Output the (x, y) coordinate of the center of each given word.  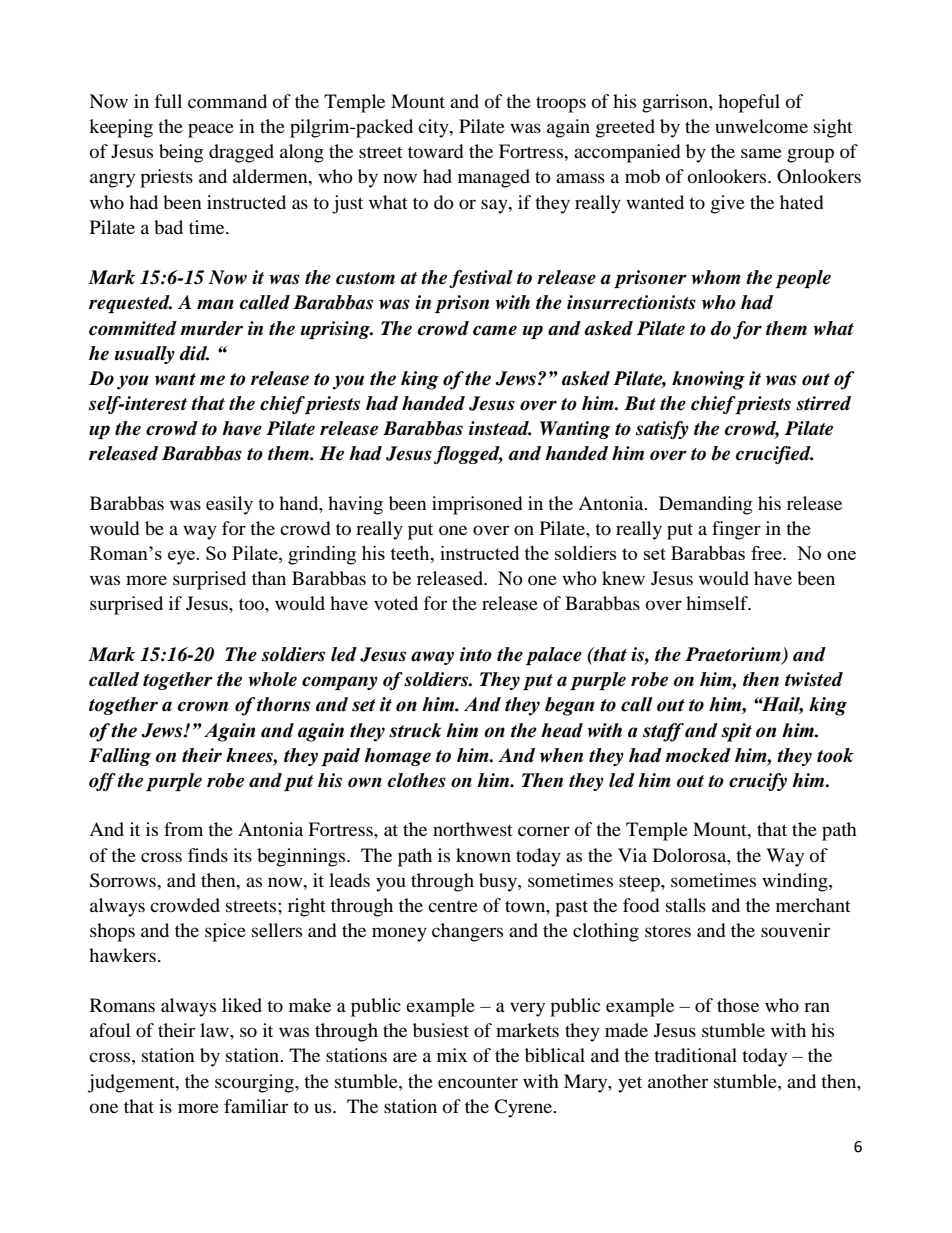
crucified (774, 455)
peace (211, 130)
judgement (132, 1083)
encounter (478, 1082)
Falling (120, 757)
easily (229, 505)
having (355, 505)
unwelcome (761, 126)
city (434, 128)
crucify (758, 782)
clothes (417, 780)
